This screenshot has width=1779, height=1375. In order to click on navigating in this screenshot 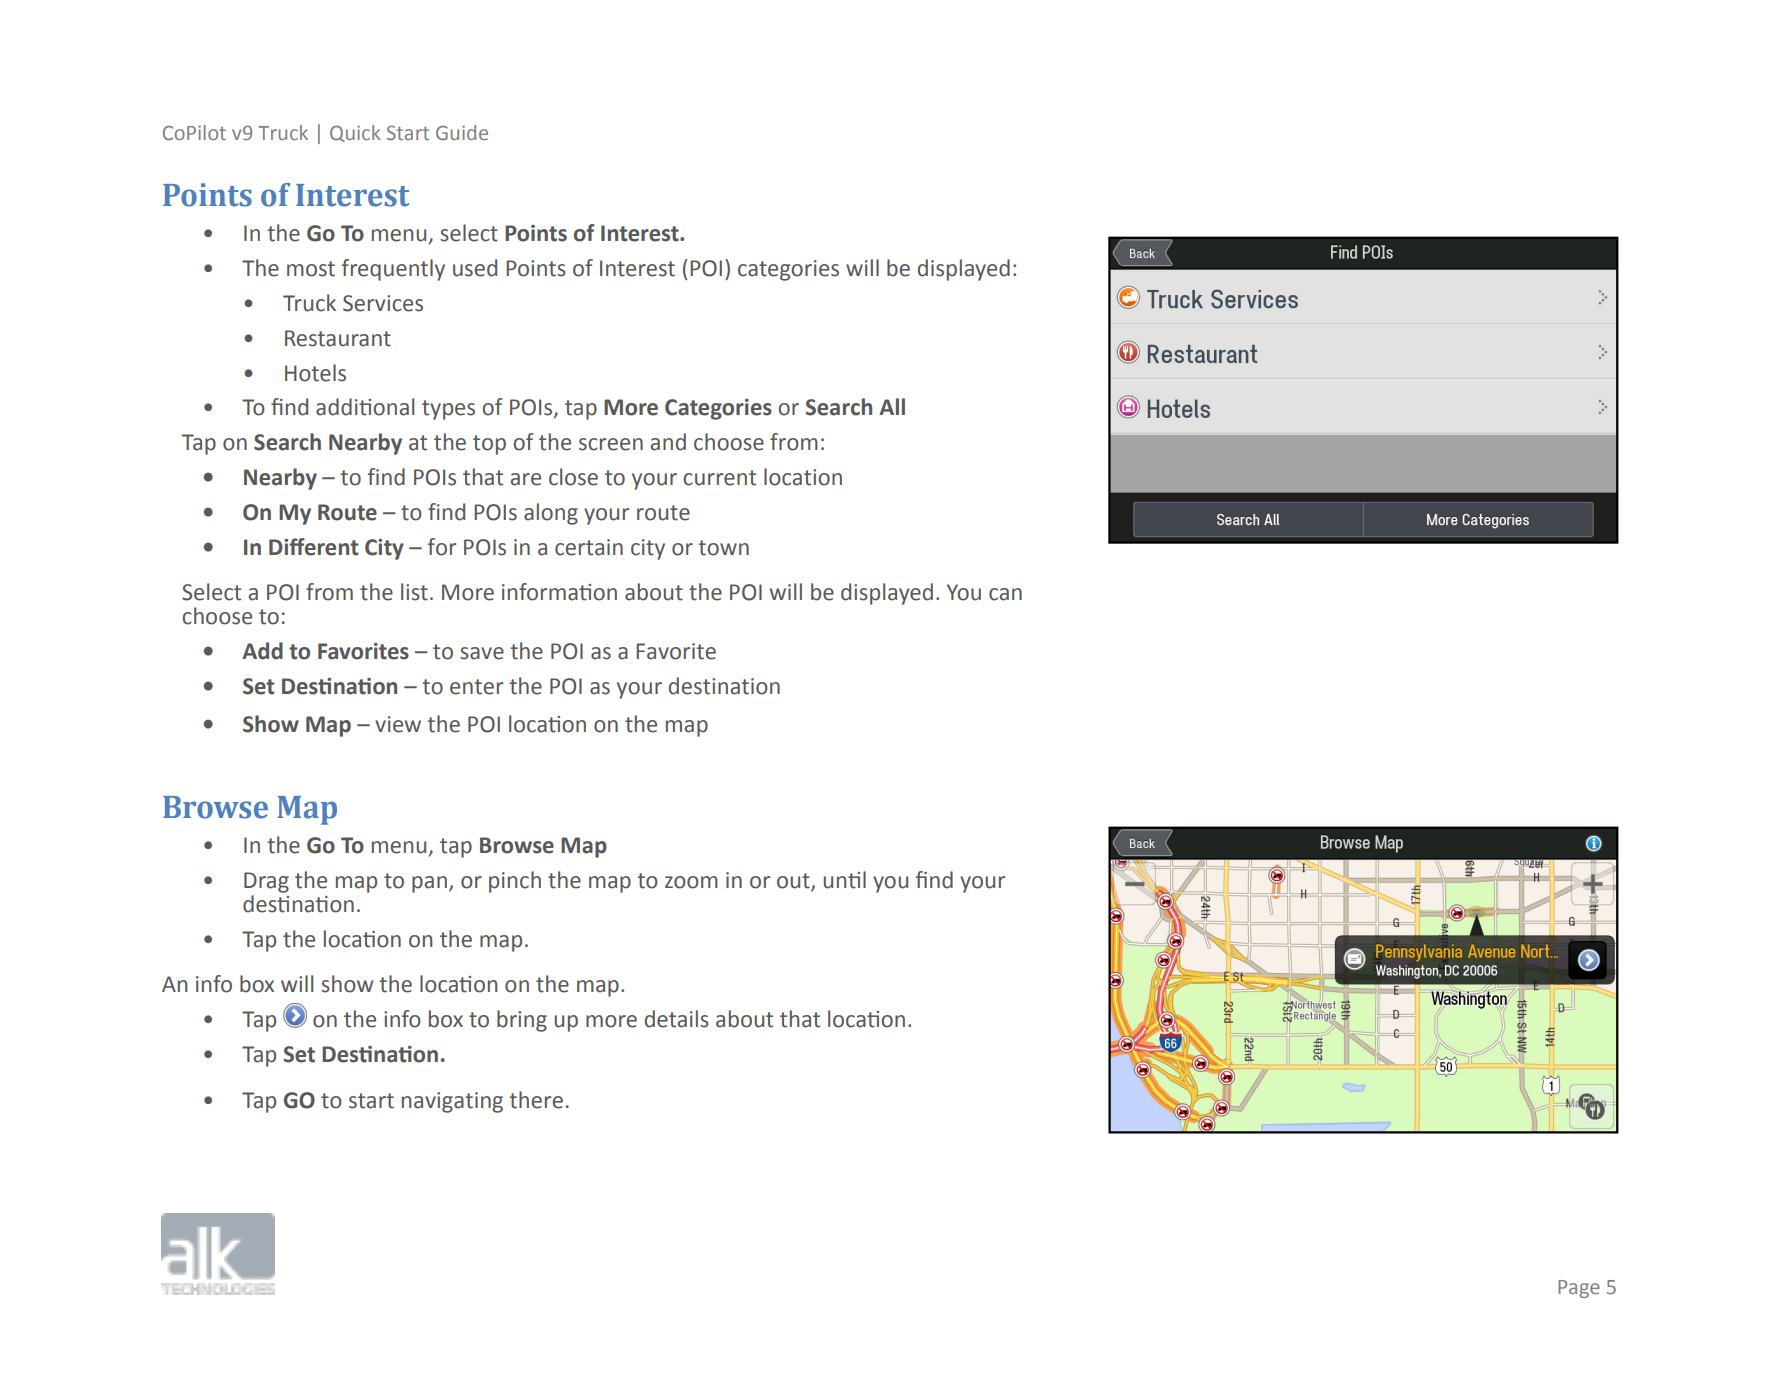, I will do `click(452, 1102)`.
